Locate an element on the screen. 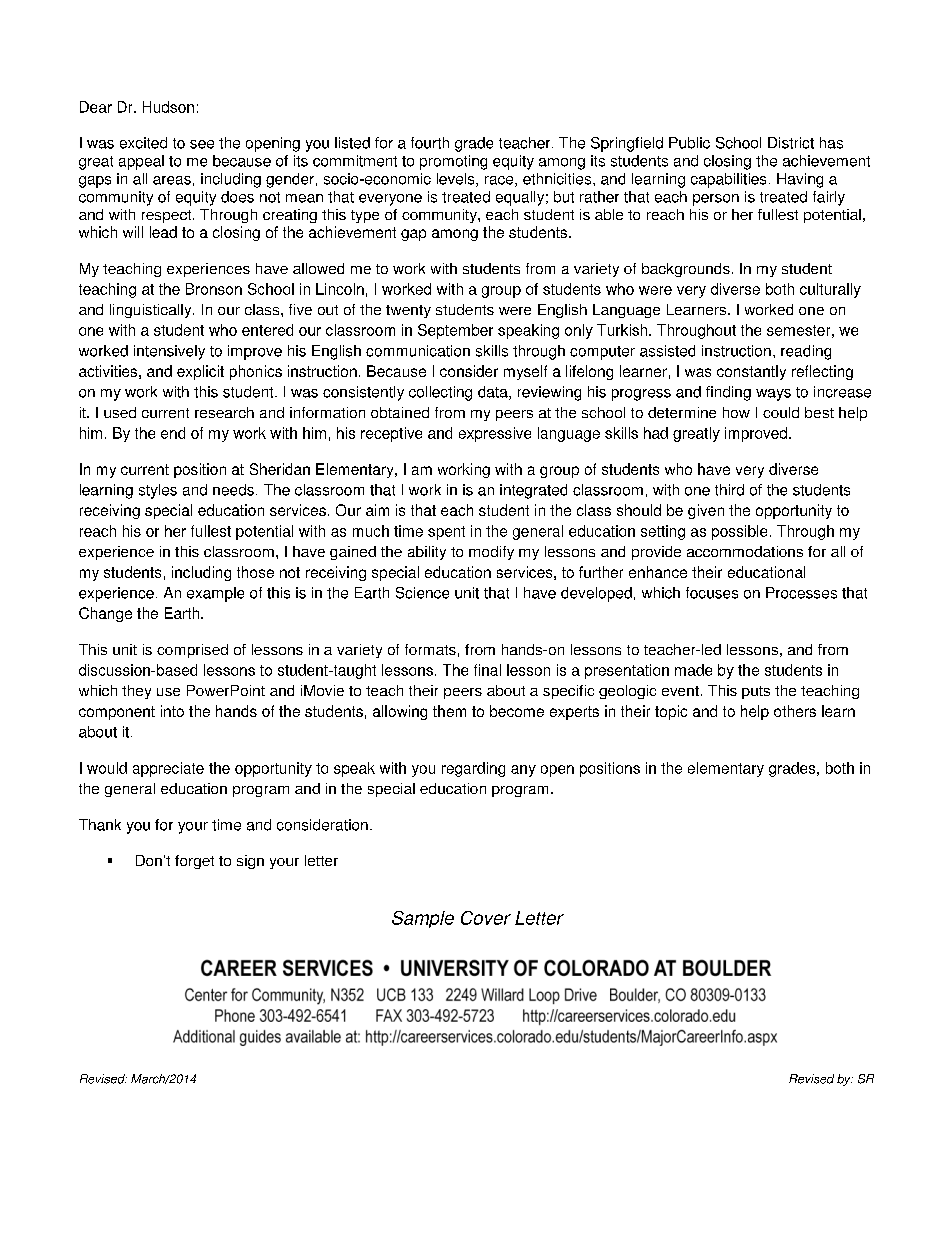 This screenshot has height=1233, width=952. comprised is located at coordinates (192, 651).
